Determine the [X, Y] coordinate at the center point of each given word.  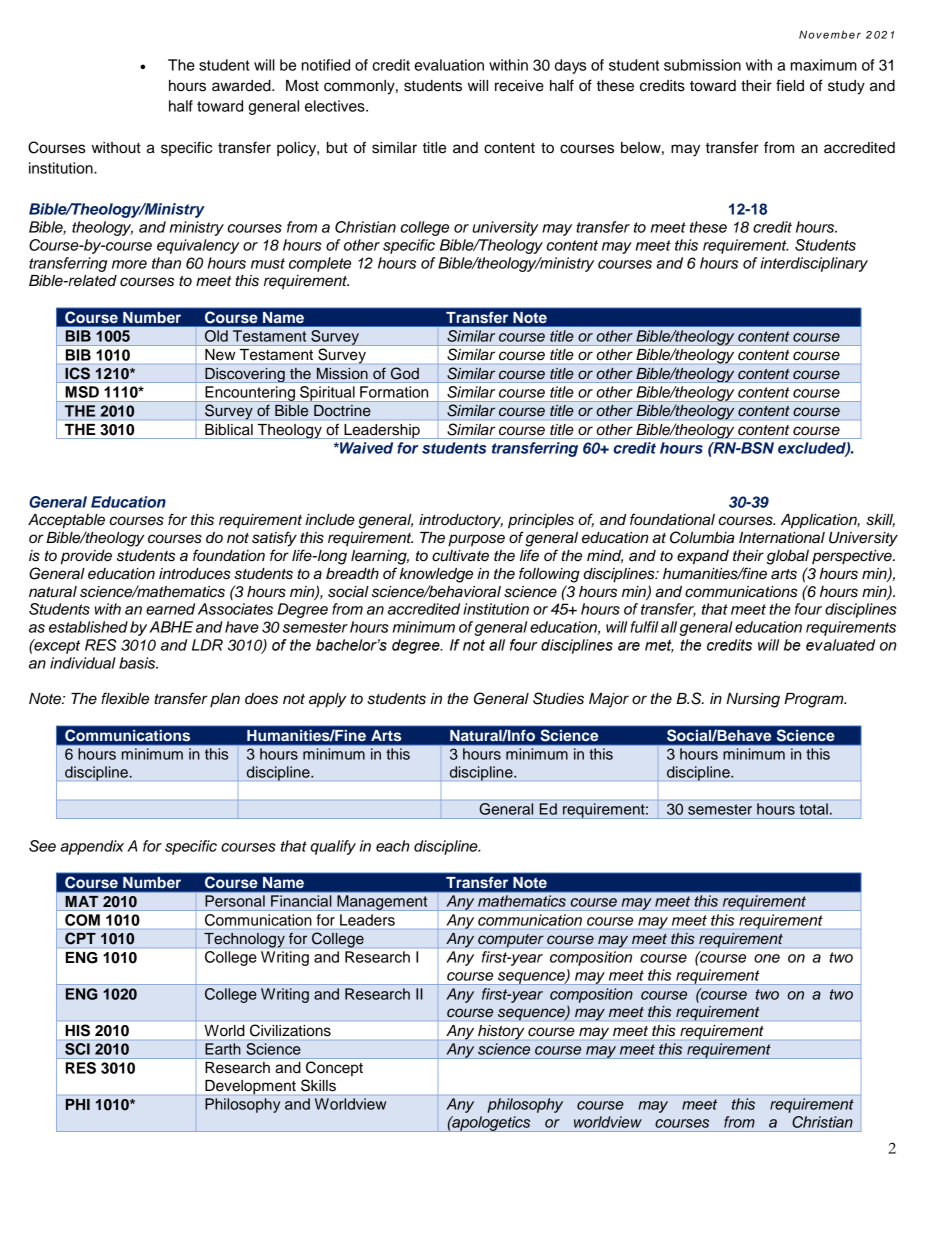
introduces [195, 574]
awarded [242, 86]
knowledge [436, 575]
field [790, 85]
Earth [222, 1049]
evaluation [449, 65]
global [788, 557]
